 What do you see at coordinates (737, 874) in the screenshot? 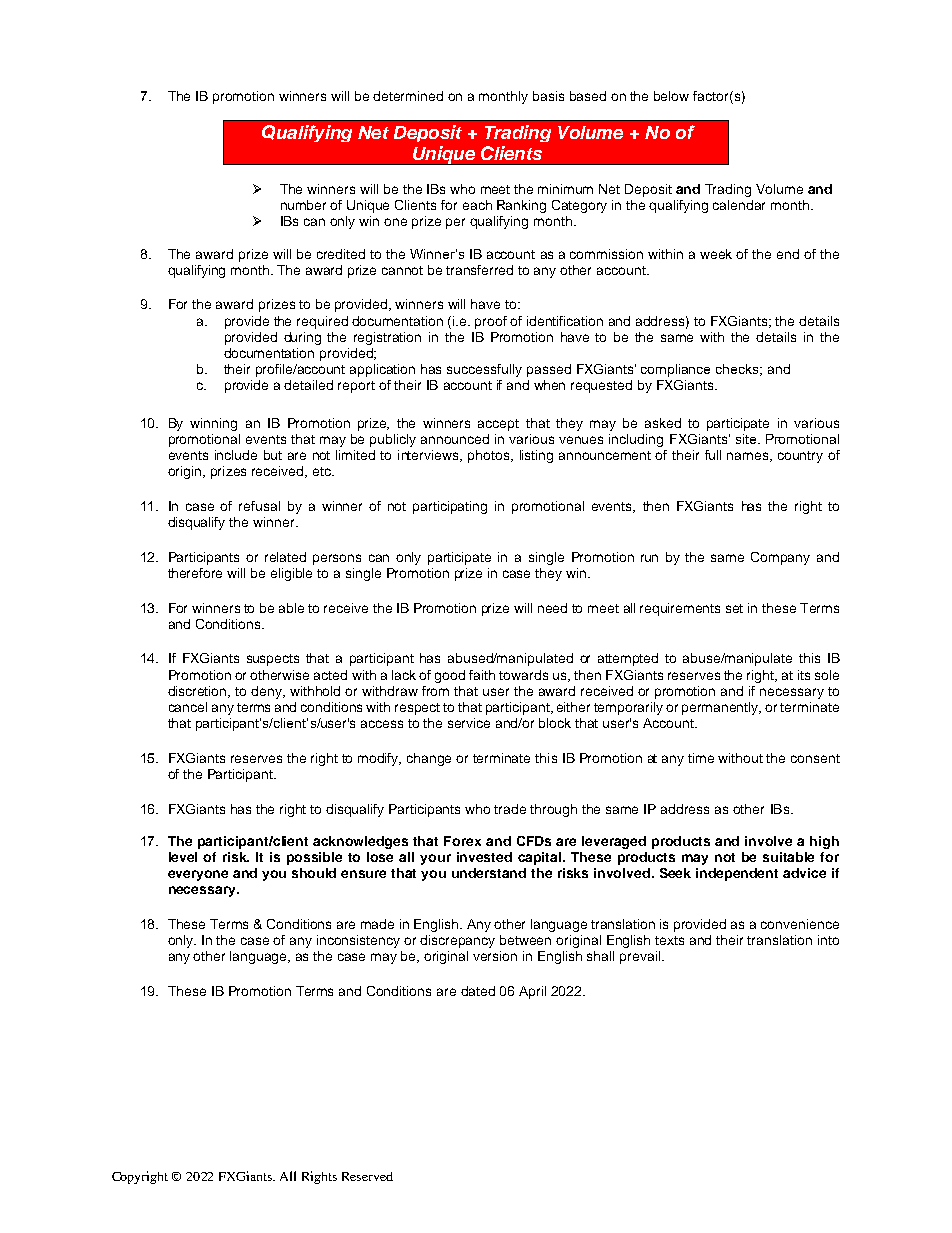
I see `independent` at bounding box center [737, 874].
